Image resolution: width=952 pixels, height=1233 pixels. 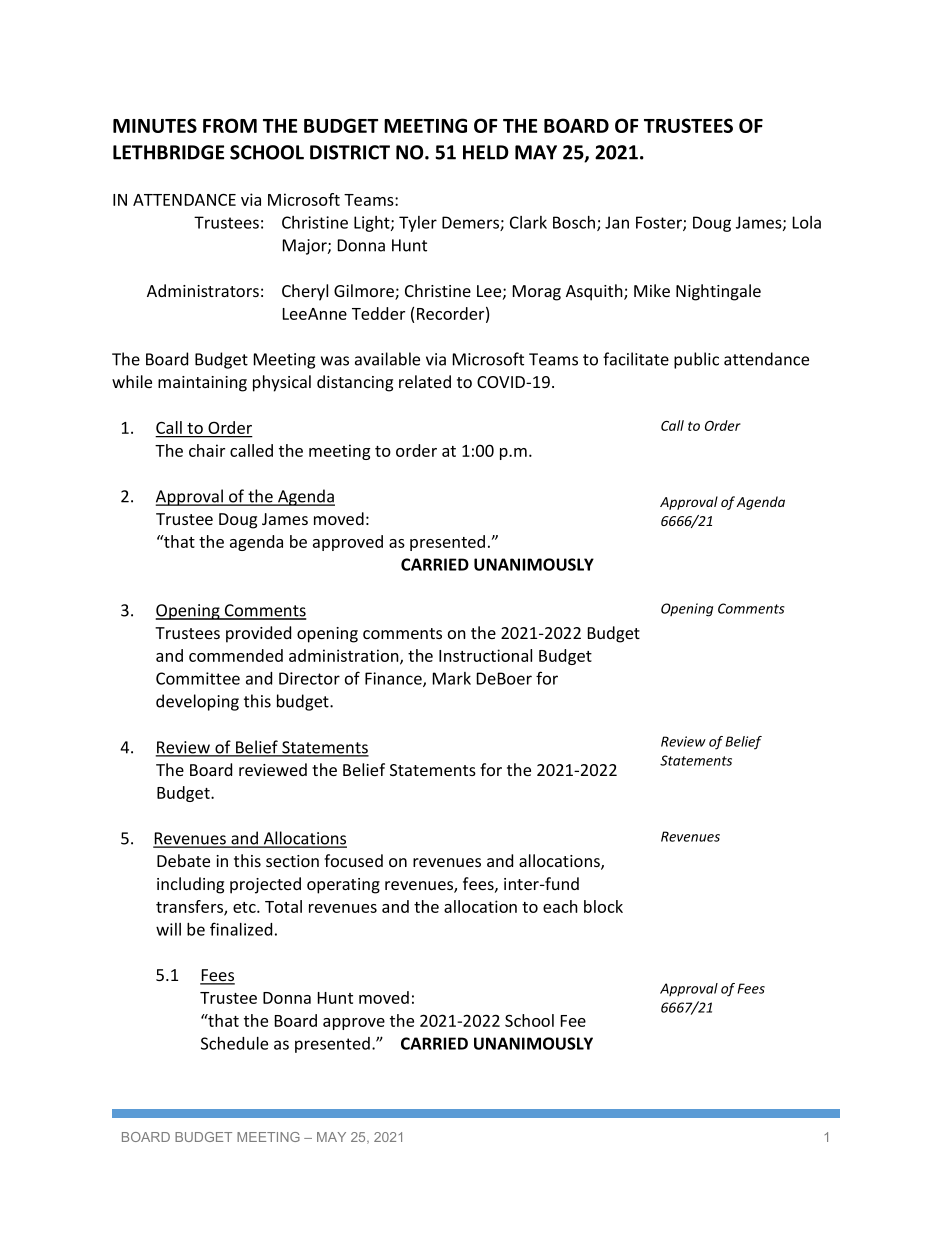 What do you see at coordinates (234, 1043) in the screenshot?
I see `Schedule` at bounding box center [234, 1043].
